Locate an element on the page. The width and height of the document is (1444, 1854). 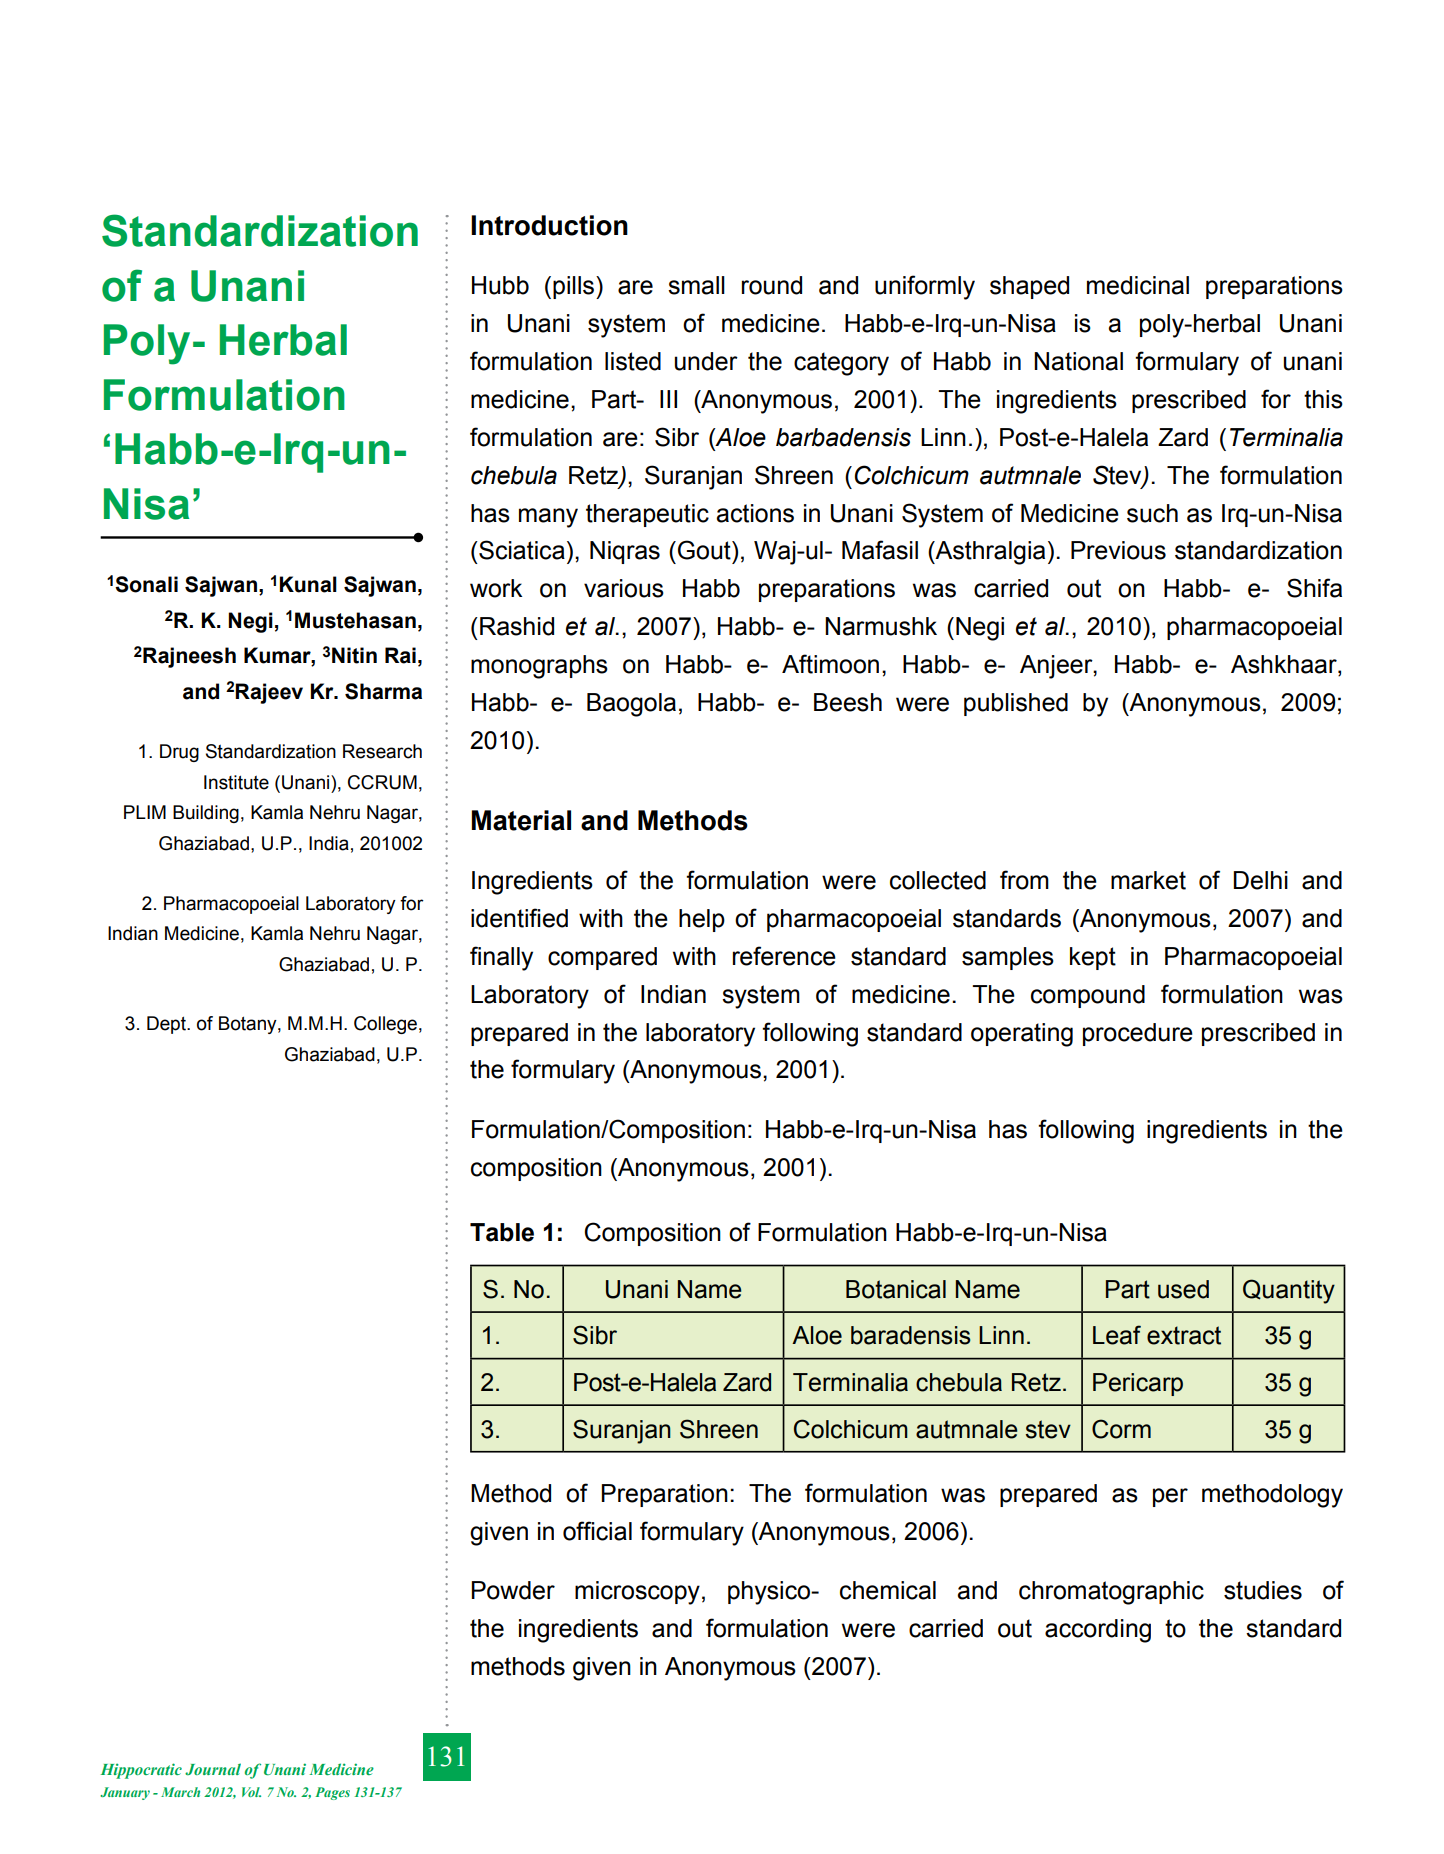
according is located at coordinates (1098, 1631).
